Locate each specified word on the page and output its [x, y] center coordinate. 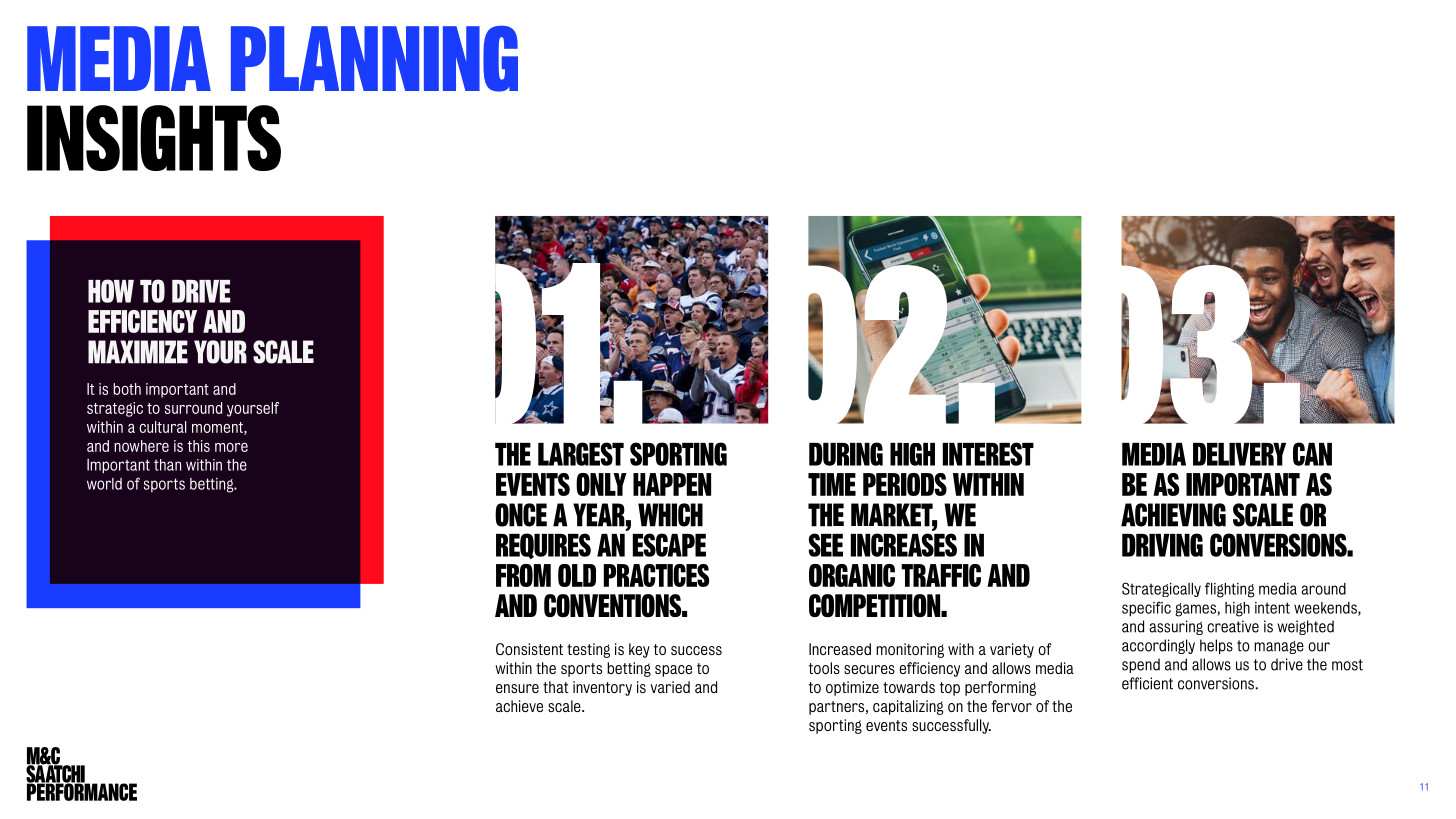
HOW [111, 291]
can [1312, 454]
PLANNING [374, 59]
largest [581, 454]
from [523, 575]
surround [193, 408]
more [231, 447]
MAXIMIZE [138, 352]
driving [1162, 545]
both [127, 389]
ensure [517, 688]
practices [656, 575]
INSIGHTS [154, 138]
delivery [1239, 454]
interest [988, 454]
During [846, 454]
